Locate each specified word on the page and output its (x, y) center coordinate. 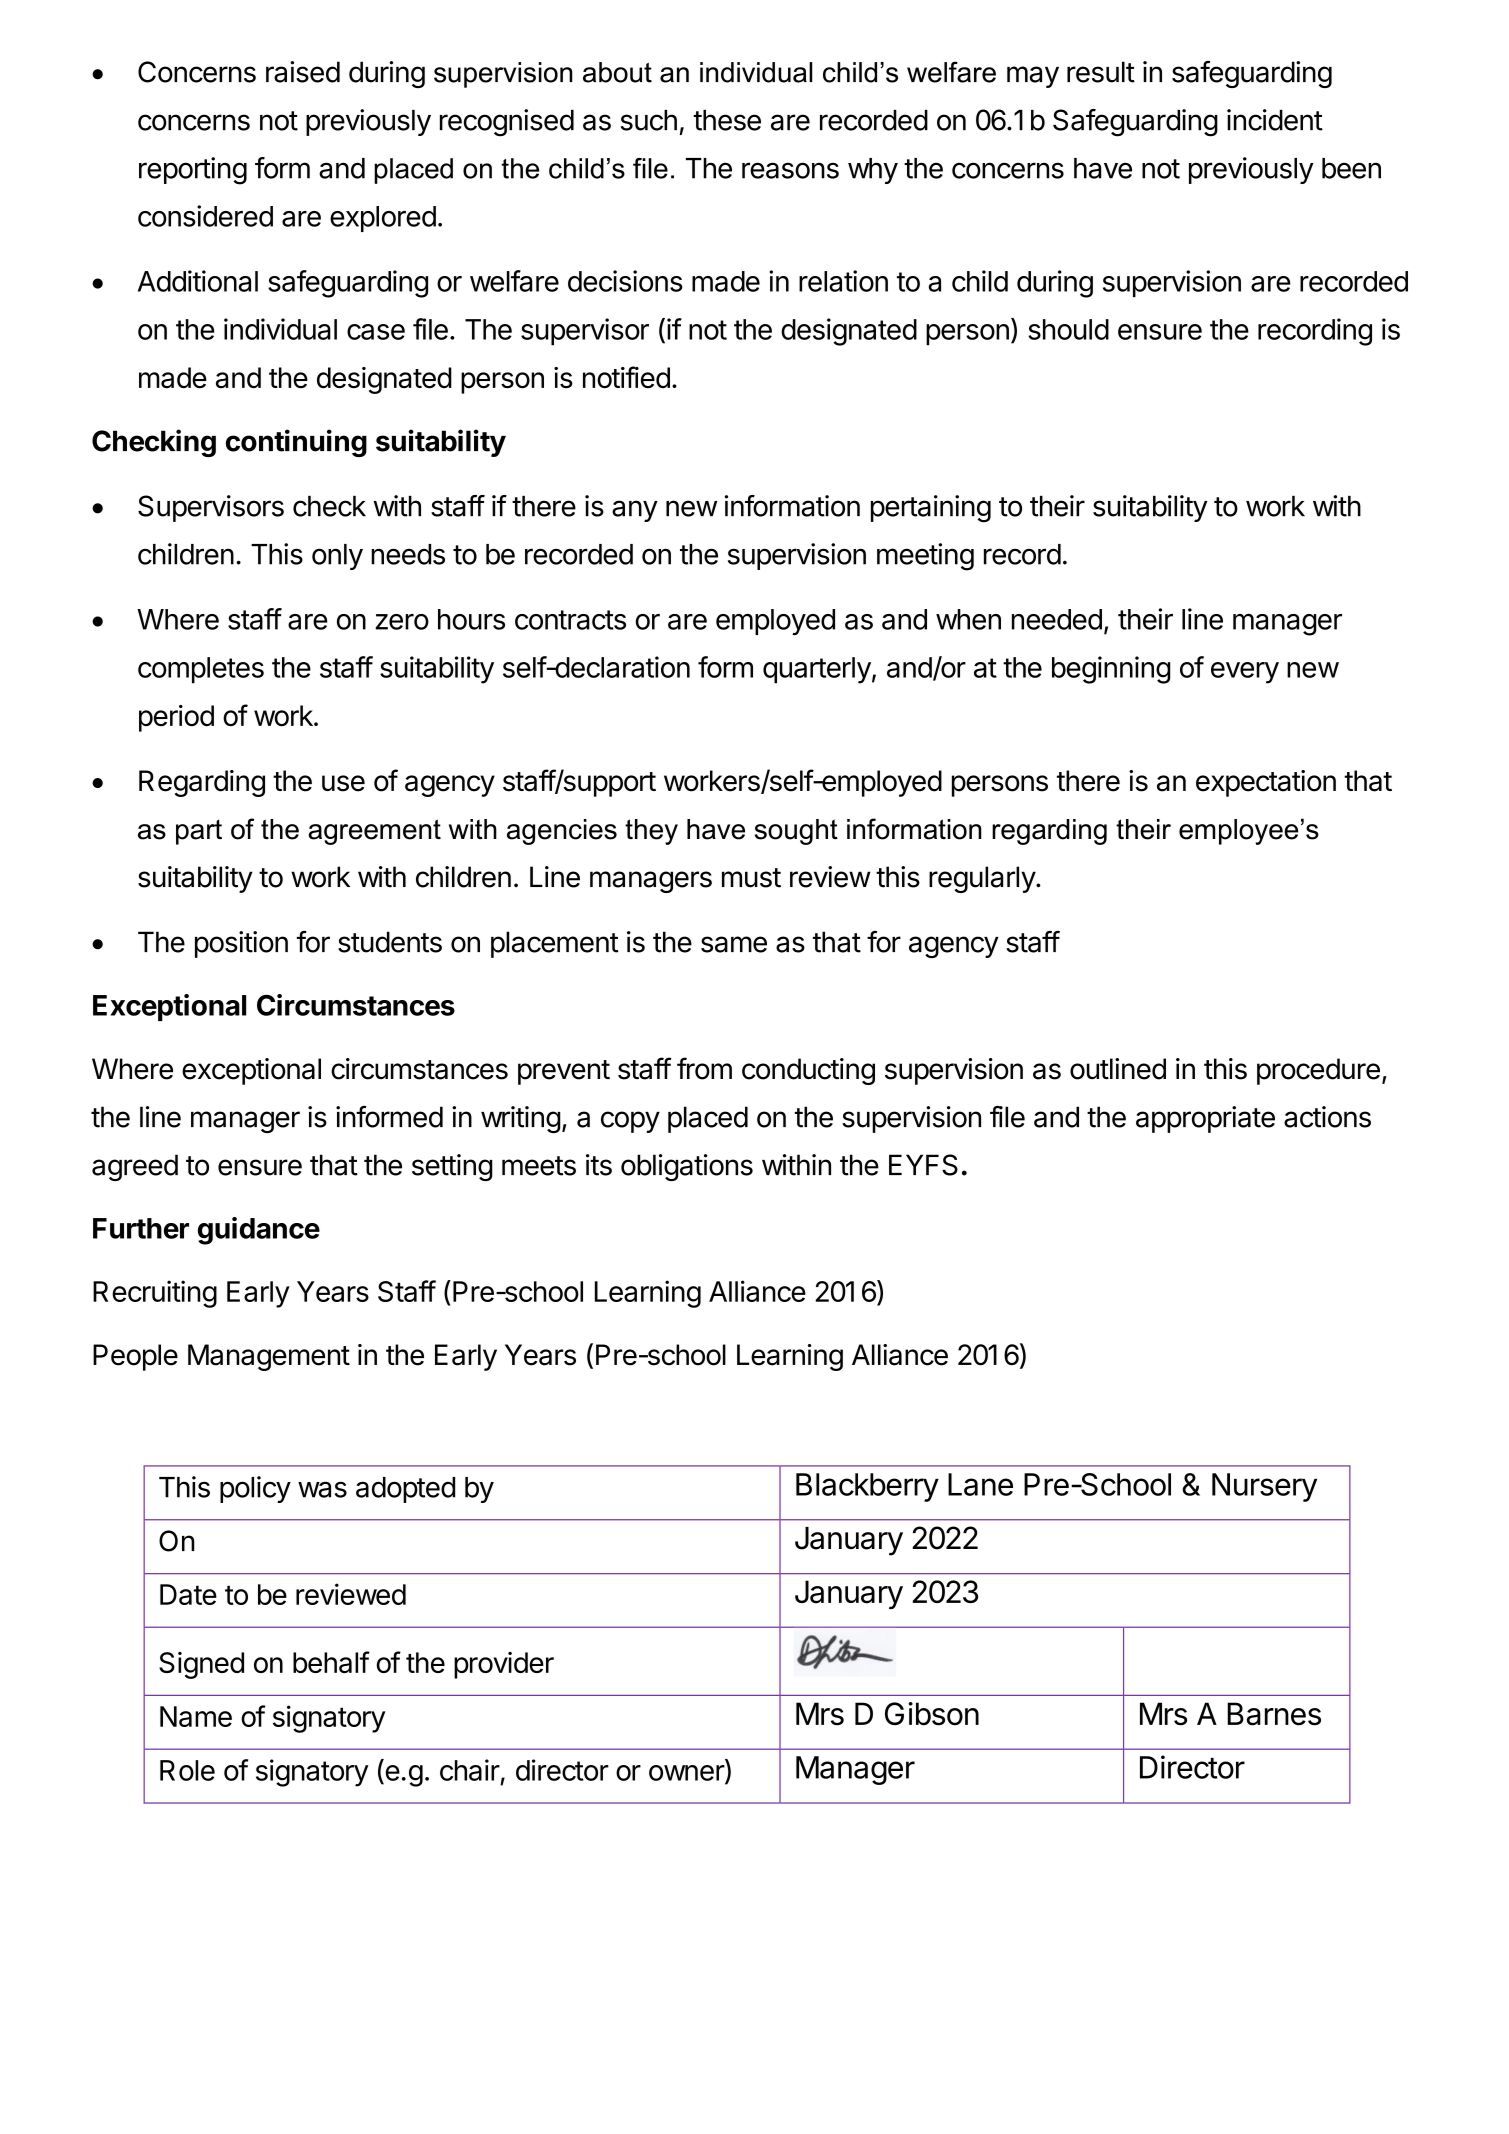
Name (196, 1716)
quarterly (817, 670)
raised (303, 72)
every (1245, 673)
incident (1275, 120)
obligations (687, 1167)
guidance (259, 1231)
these (727, 120)
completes (201, 670)
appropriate (1205, 1119)
